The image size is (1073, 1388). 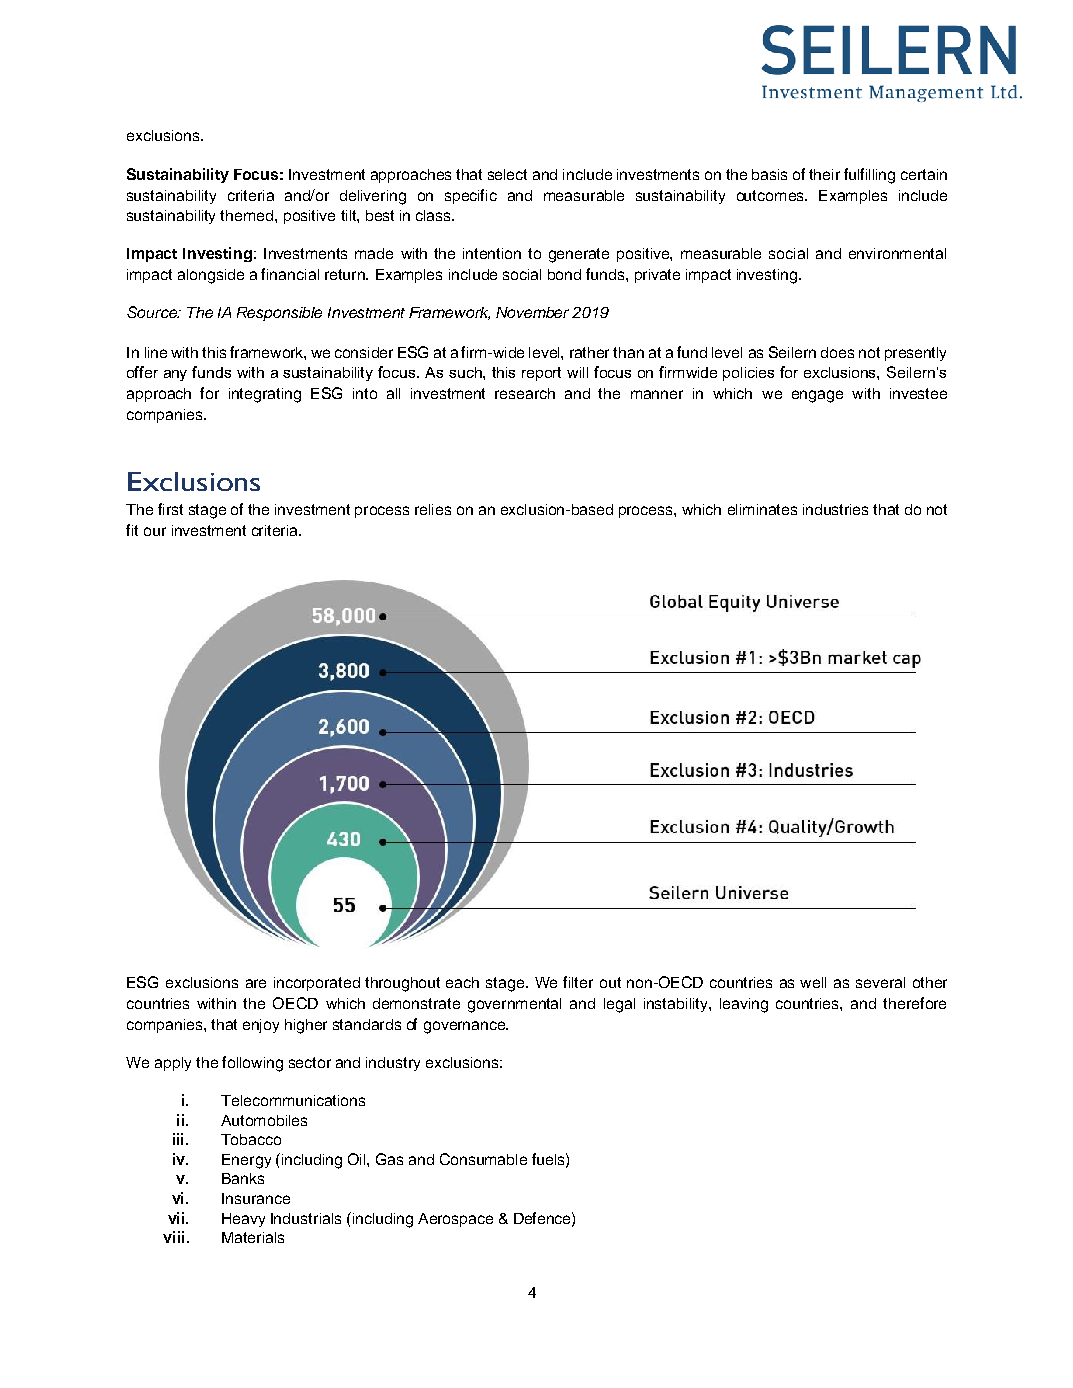 What do you see at coordinates (170, 509) in the screenshot?
I see `first` at bounding box center [170, 509].
